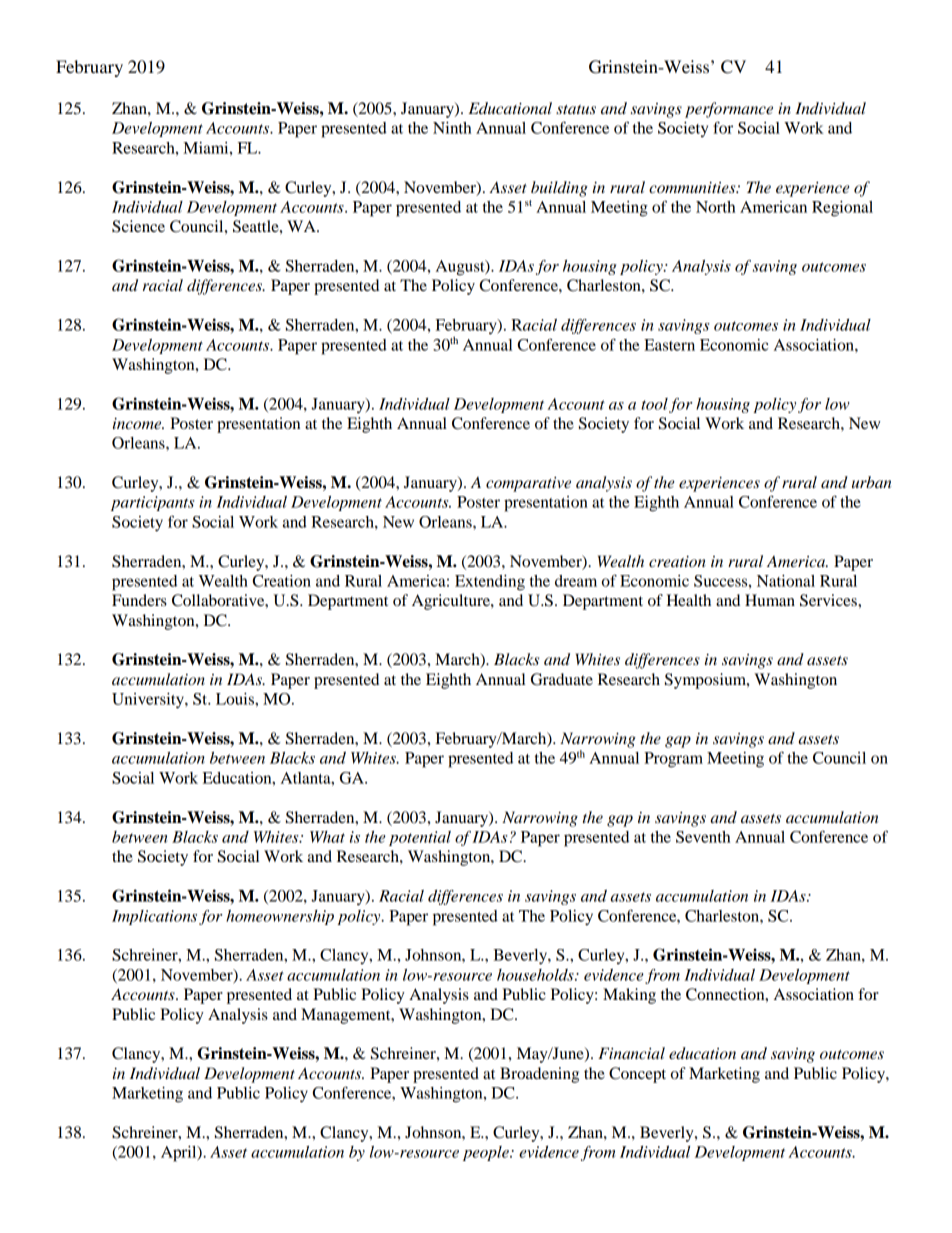  I want to click on Ninth, so click(452, 128).
